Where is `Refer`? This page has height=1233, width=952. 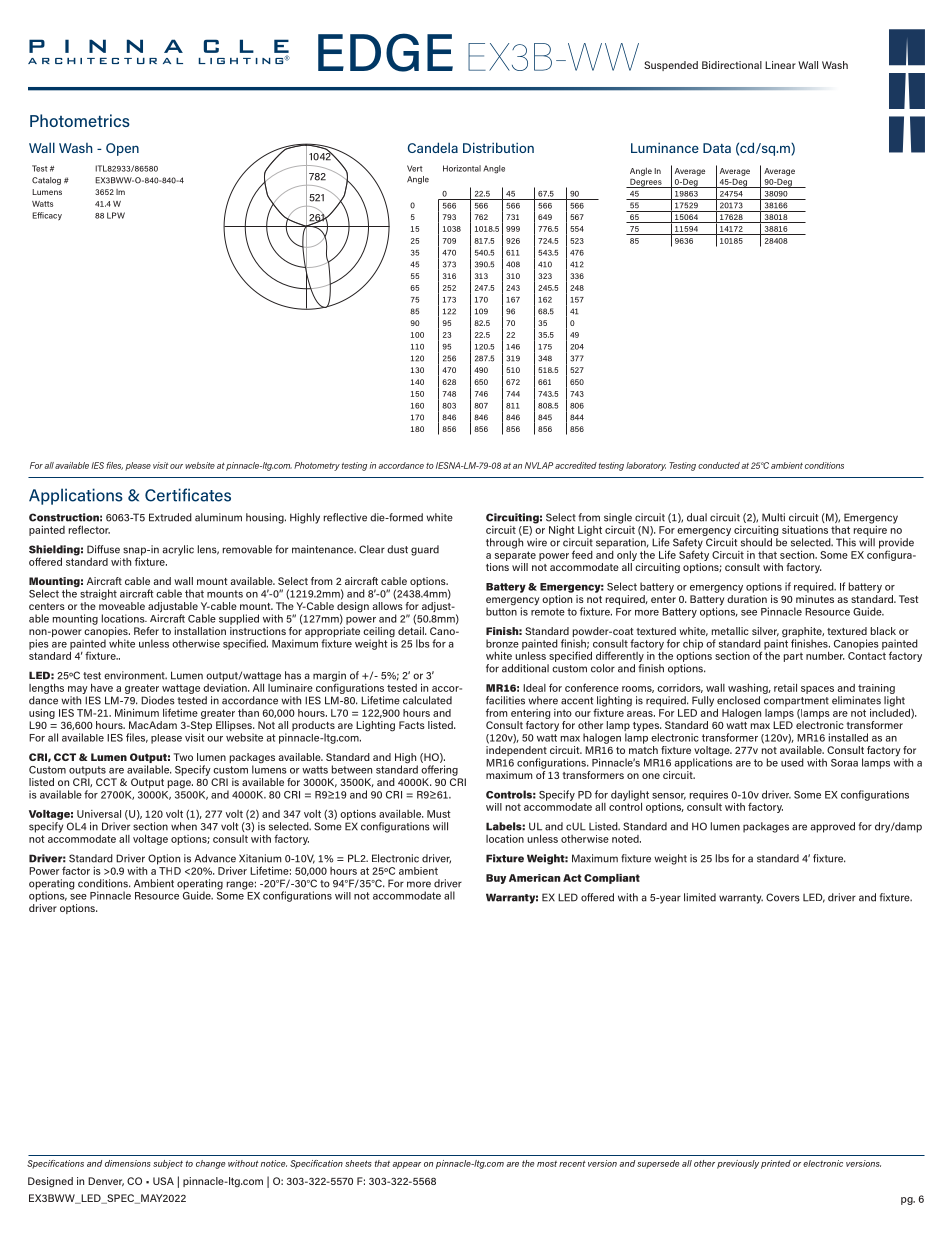 Refer is located at coordinates (146, 631).
